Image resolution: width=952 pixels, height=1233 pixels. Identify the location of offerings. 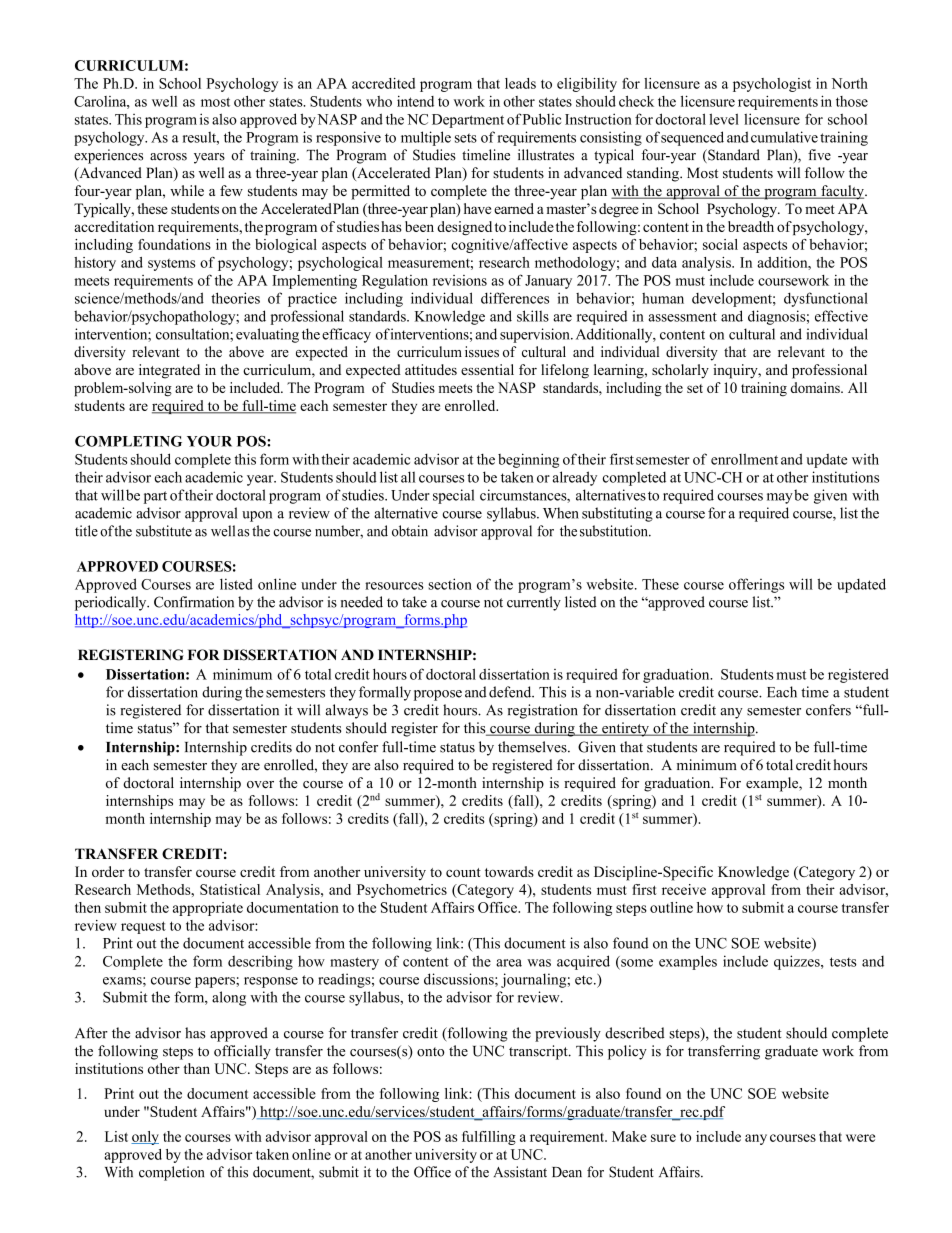
(756, 585).
